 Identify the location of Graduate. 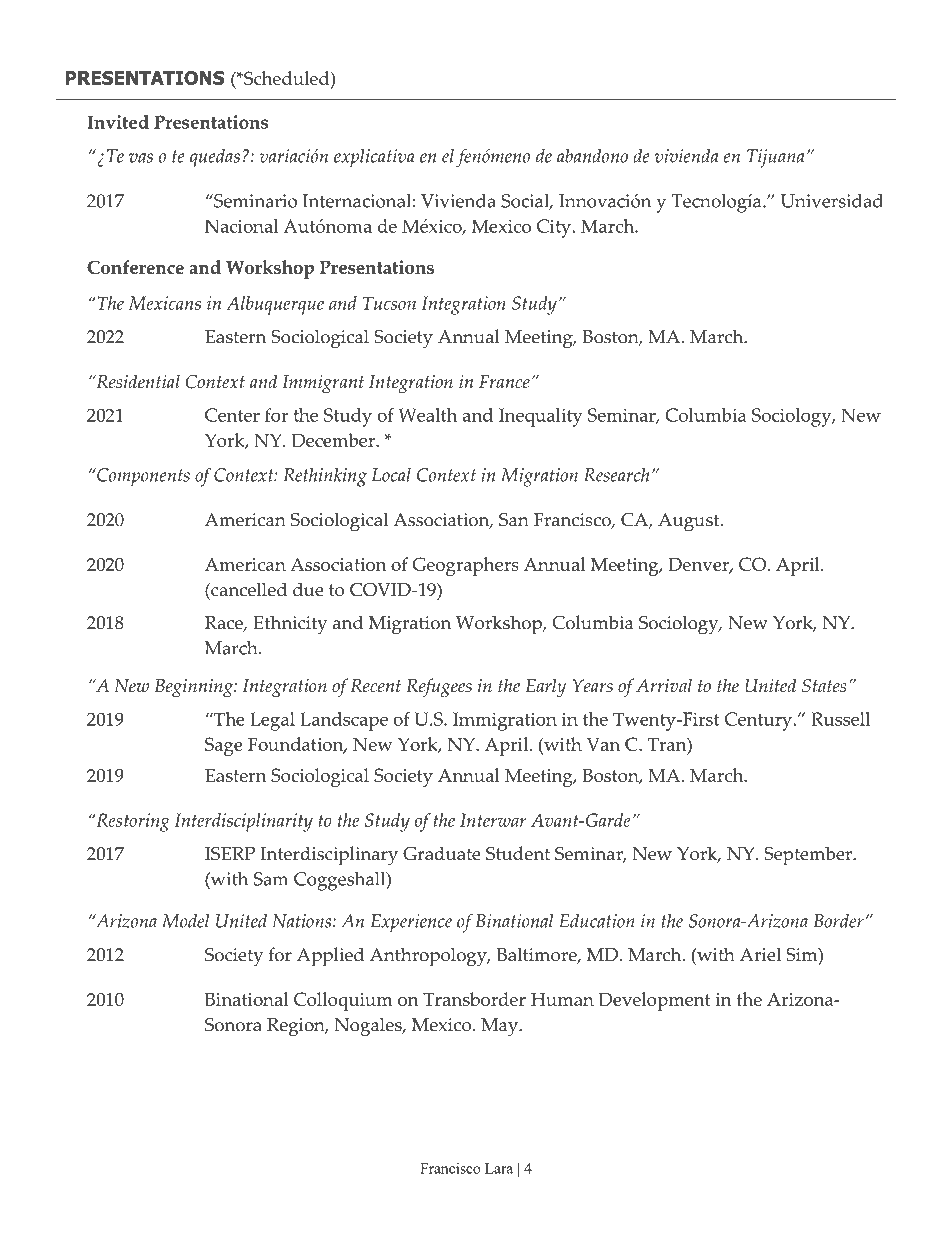
(442, 853).
